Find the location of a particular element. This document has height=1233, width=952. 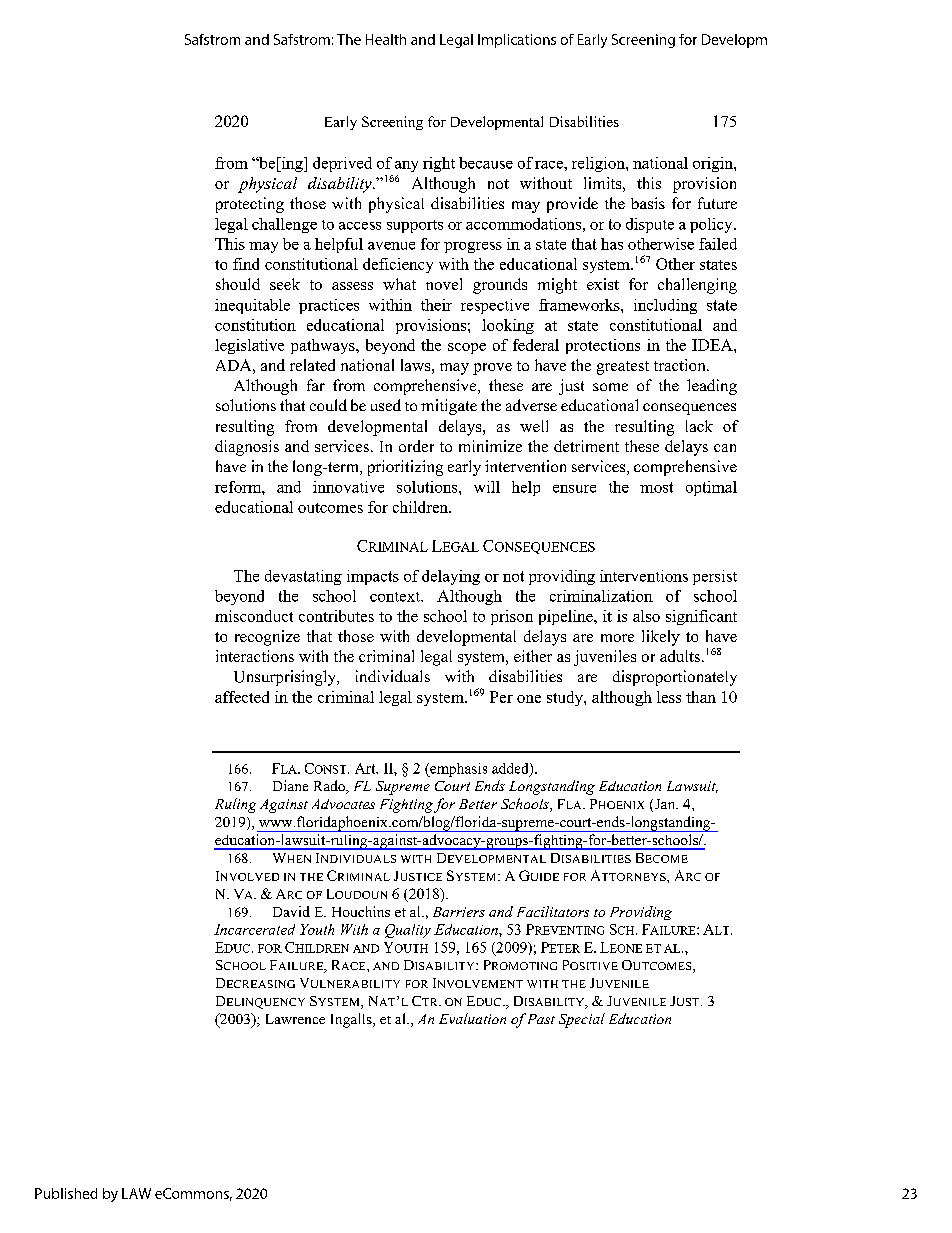

misconduct is located at coordinates (254, 616).
